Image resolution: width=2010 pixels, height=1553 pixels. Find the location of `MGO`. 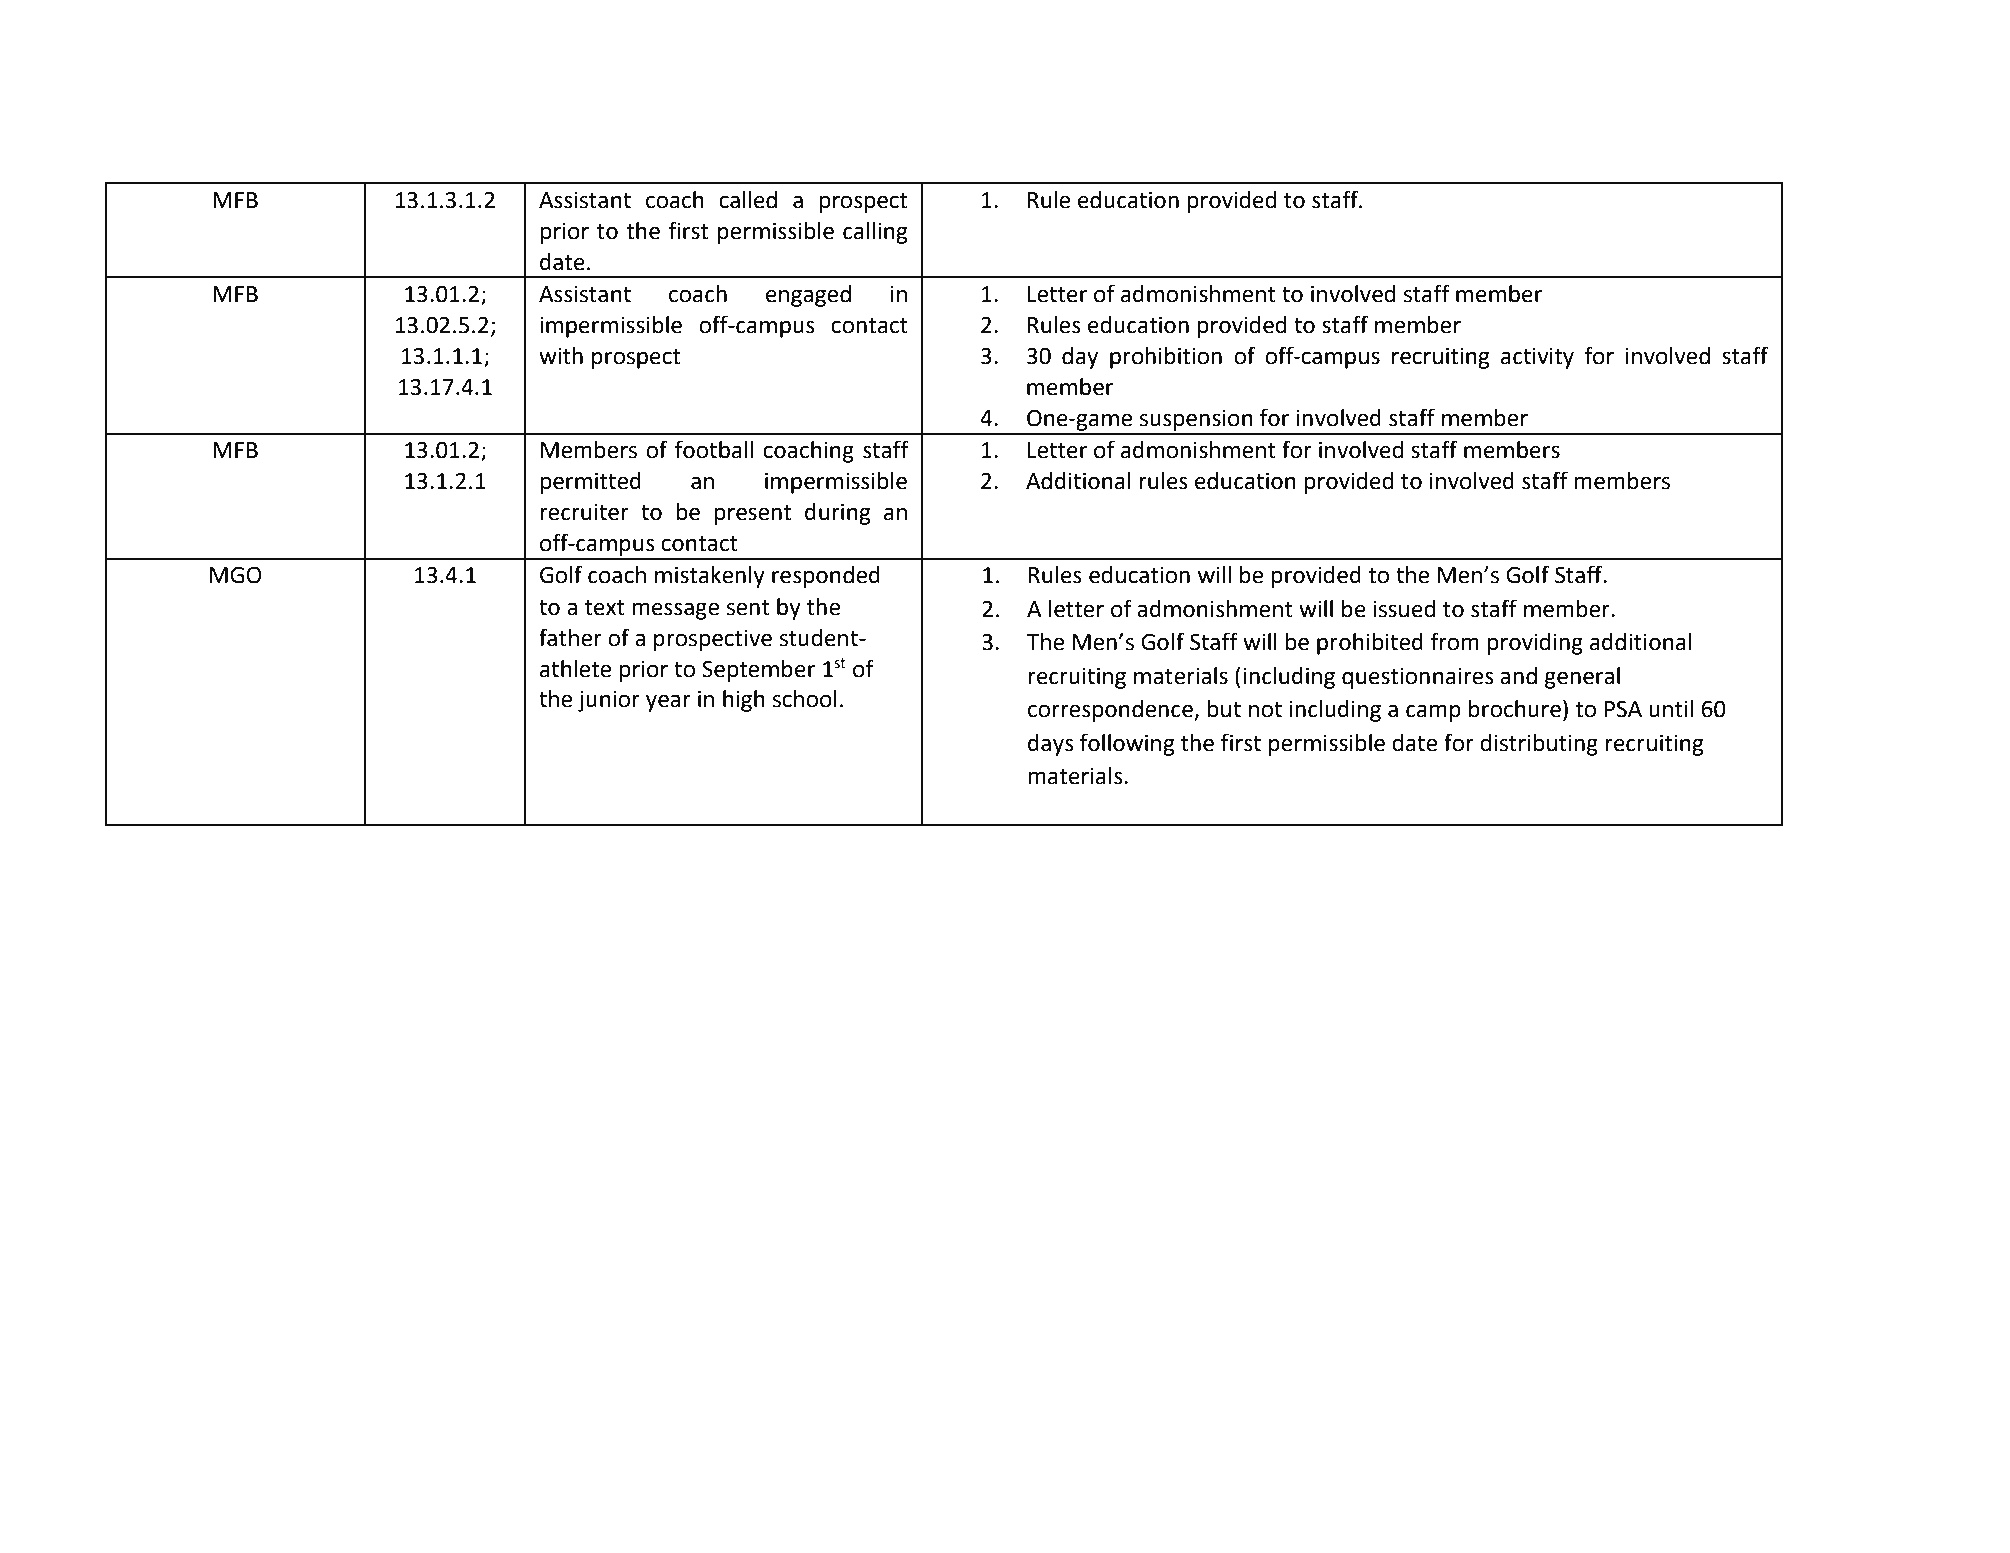

MGO is located at coordinates (236, 575).
